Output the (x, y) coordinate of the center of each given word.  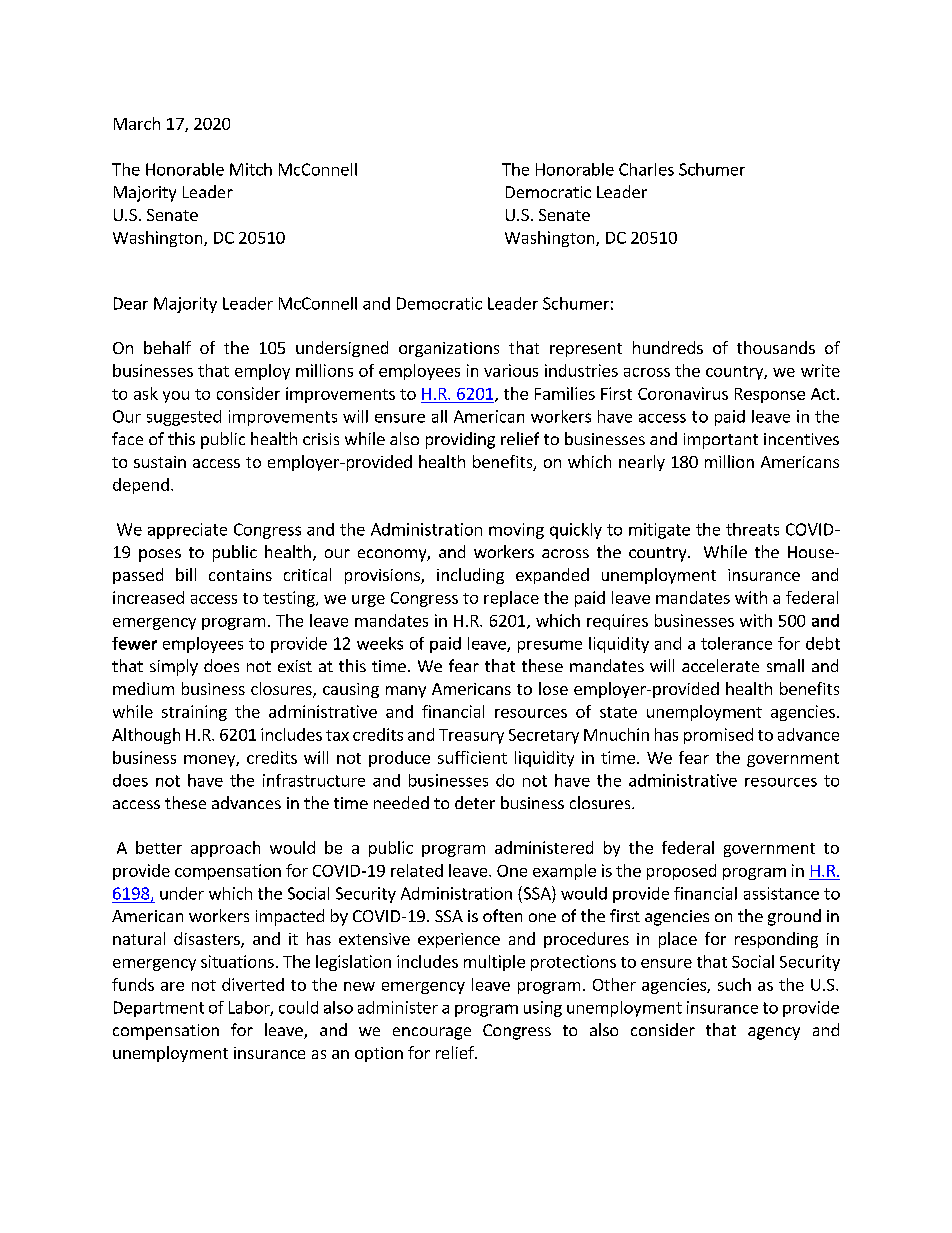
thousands (776, 347)
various (511, 370)
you (176, 397)
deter (475, 802)
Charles (646, 169)
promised (718, 736)
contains (240, 575)
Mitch (251, 169)
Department (159, 1009)
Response (770, 395)
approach (225, 849)
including (470, 576)
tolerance (736, 643)
